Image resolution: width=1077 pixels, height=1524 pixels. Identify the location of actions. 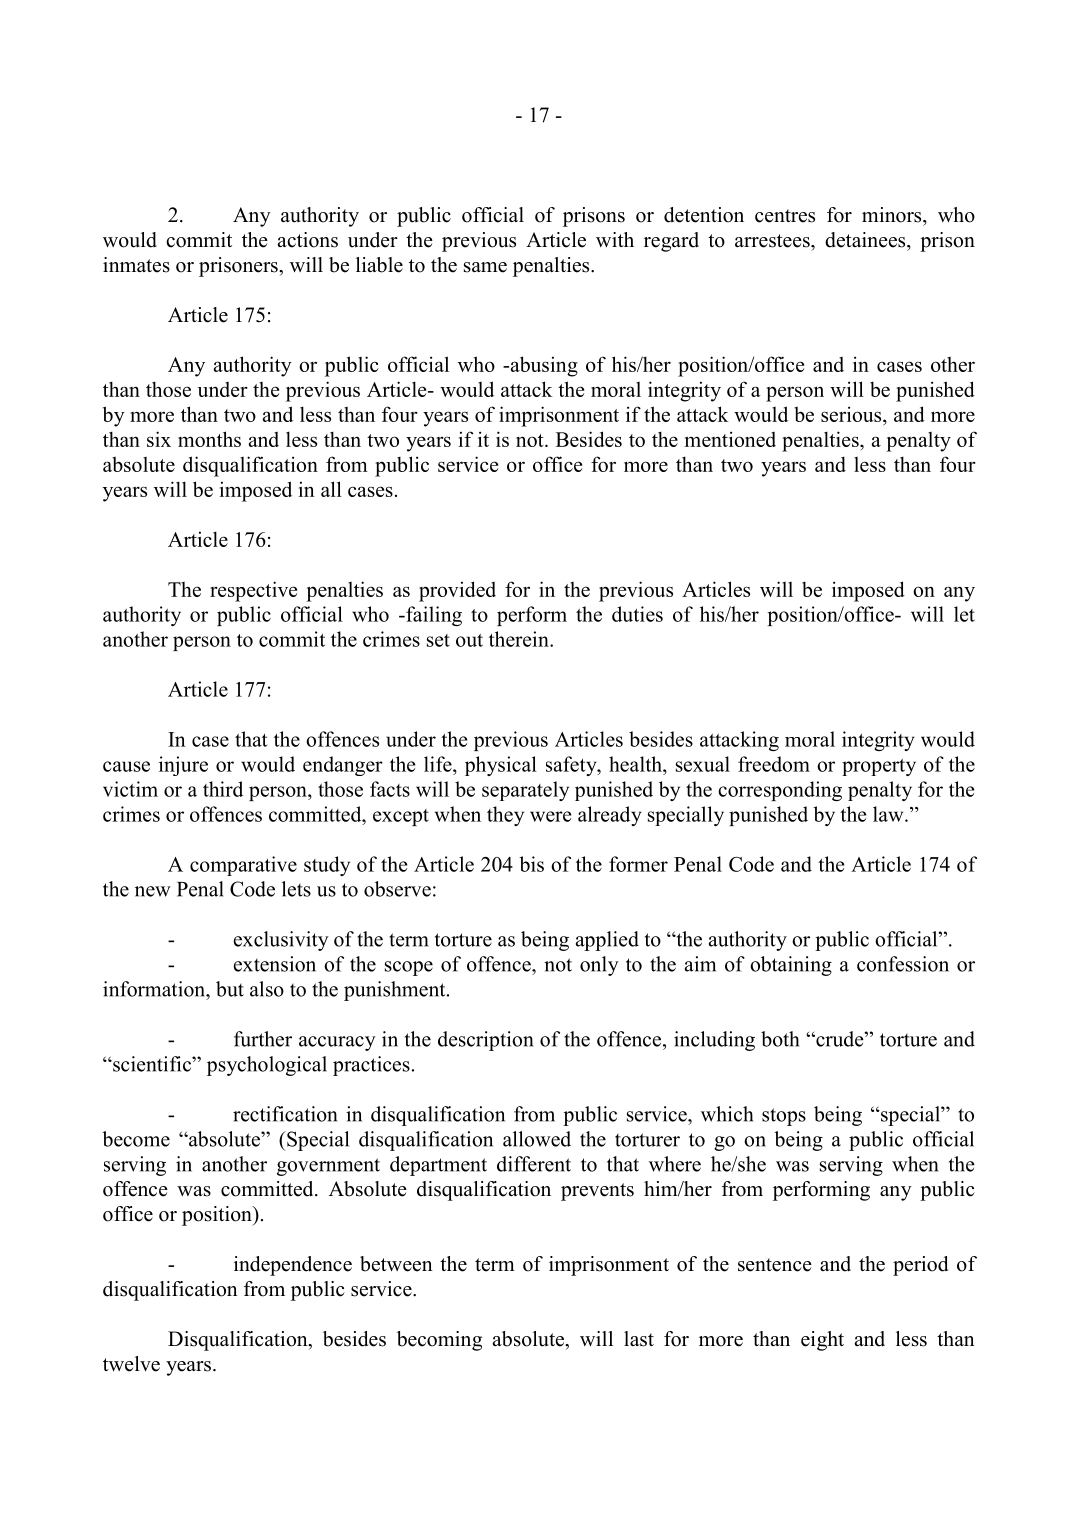
(308, 240).
